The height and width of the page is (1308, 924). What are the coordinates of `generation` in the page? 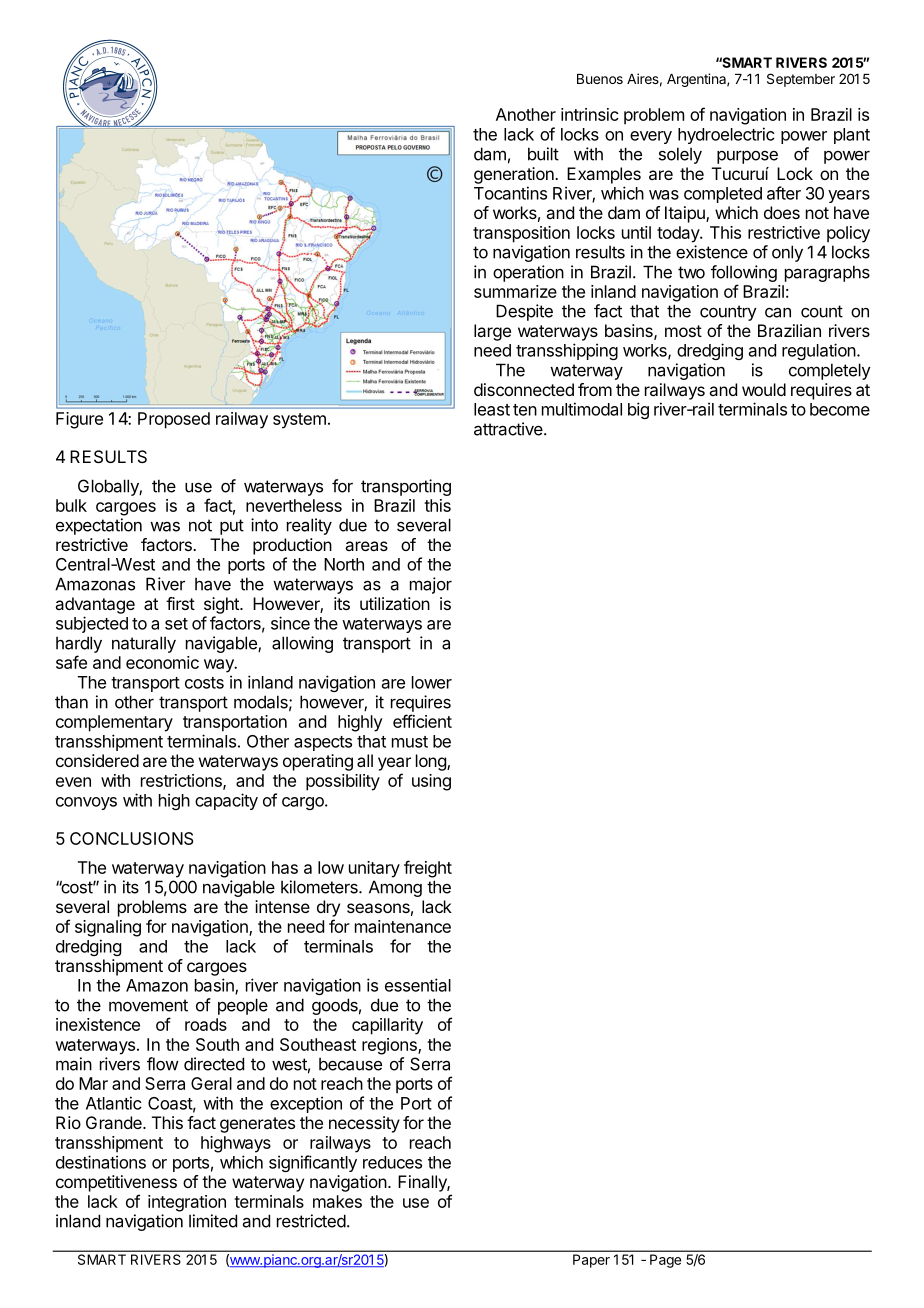 It's located at (515, 175).
